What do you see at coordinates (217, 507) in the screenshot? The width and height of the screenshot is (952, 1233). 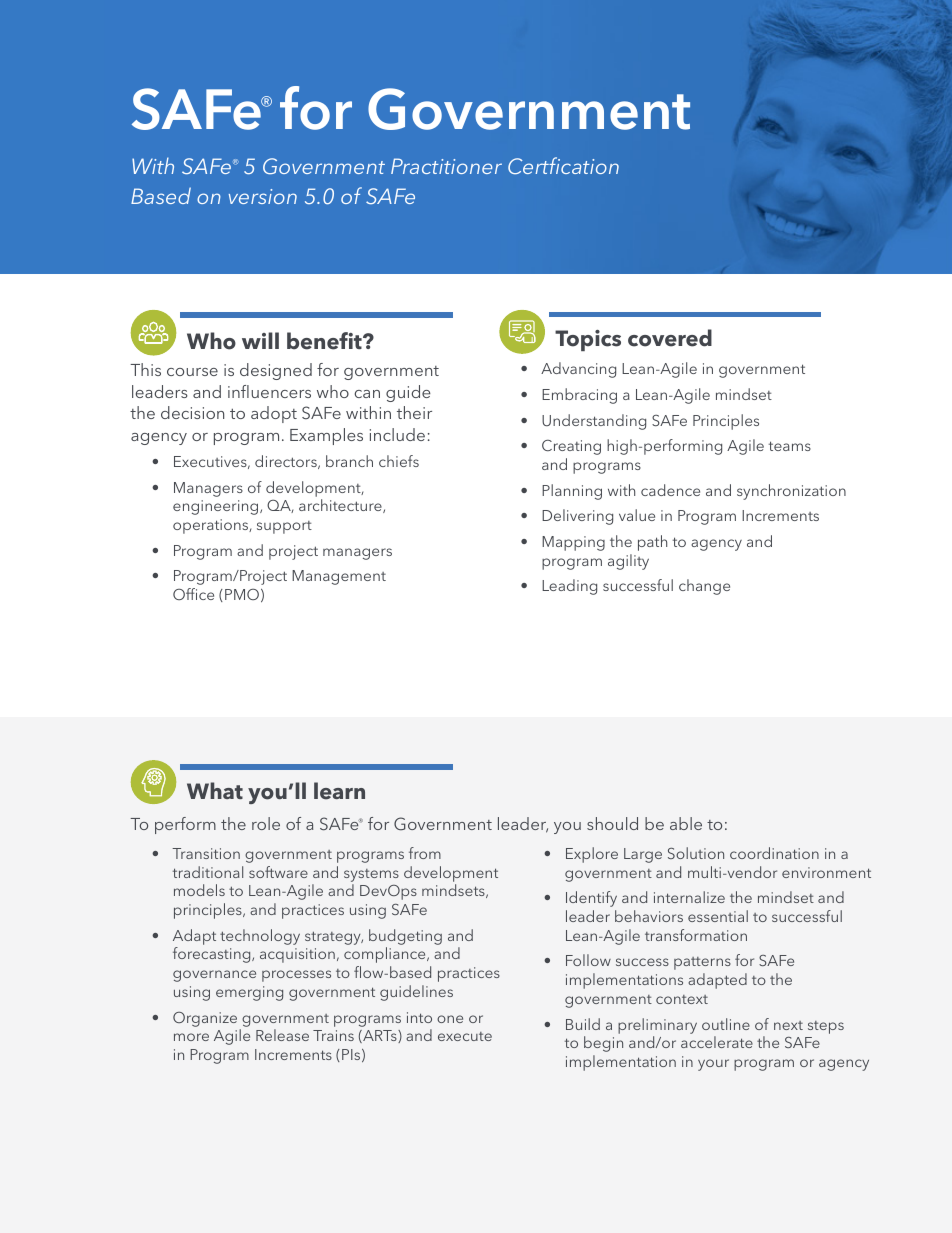 I see `engineering` at bounding box center [217, 507].
